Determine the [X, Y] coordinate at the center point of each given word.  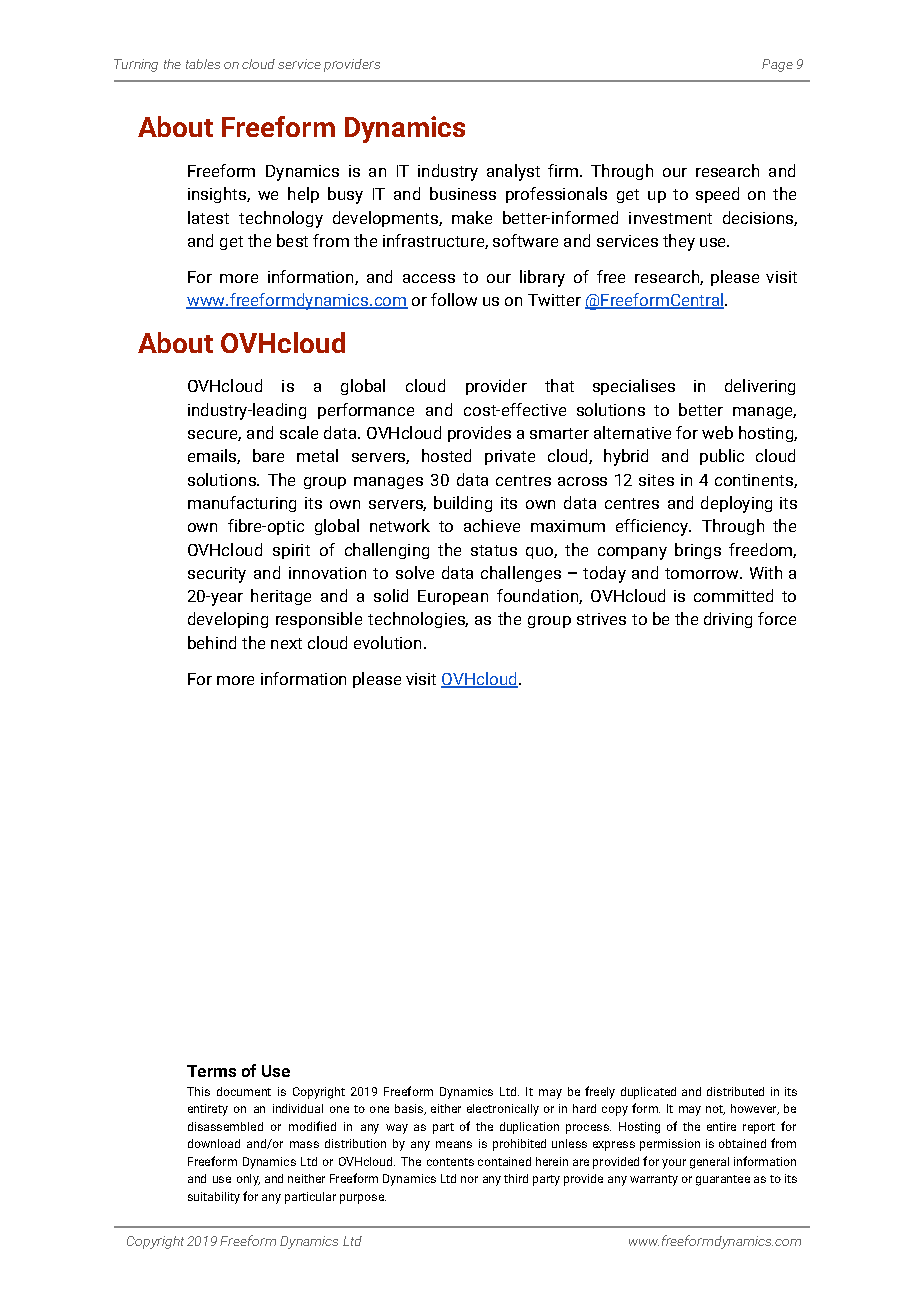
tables [203, 64]
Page [777, 65]
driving [728, 620]
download [214, 1143]
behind [212, 642]
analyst [513, 172]
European [453, 597]
